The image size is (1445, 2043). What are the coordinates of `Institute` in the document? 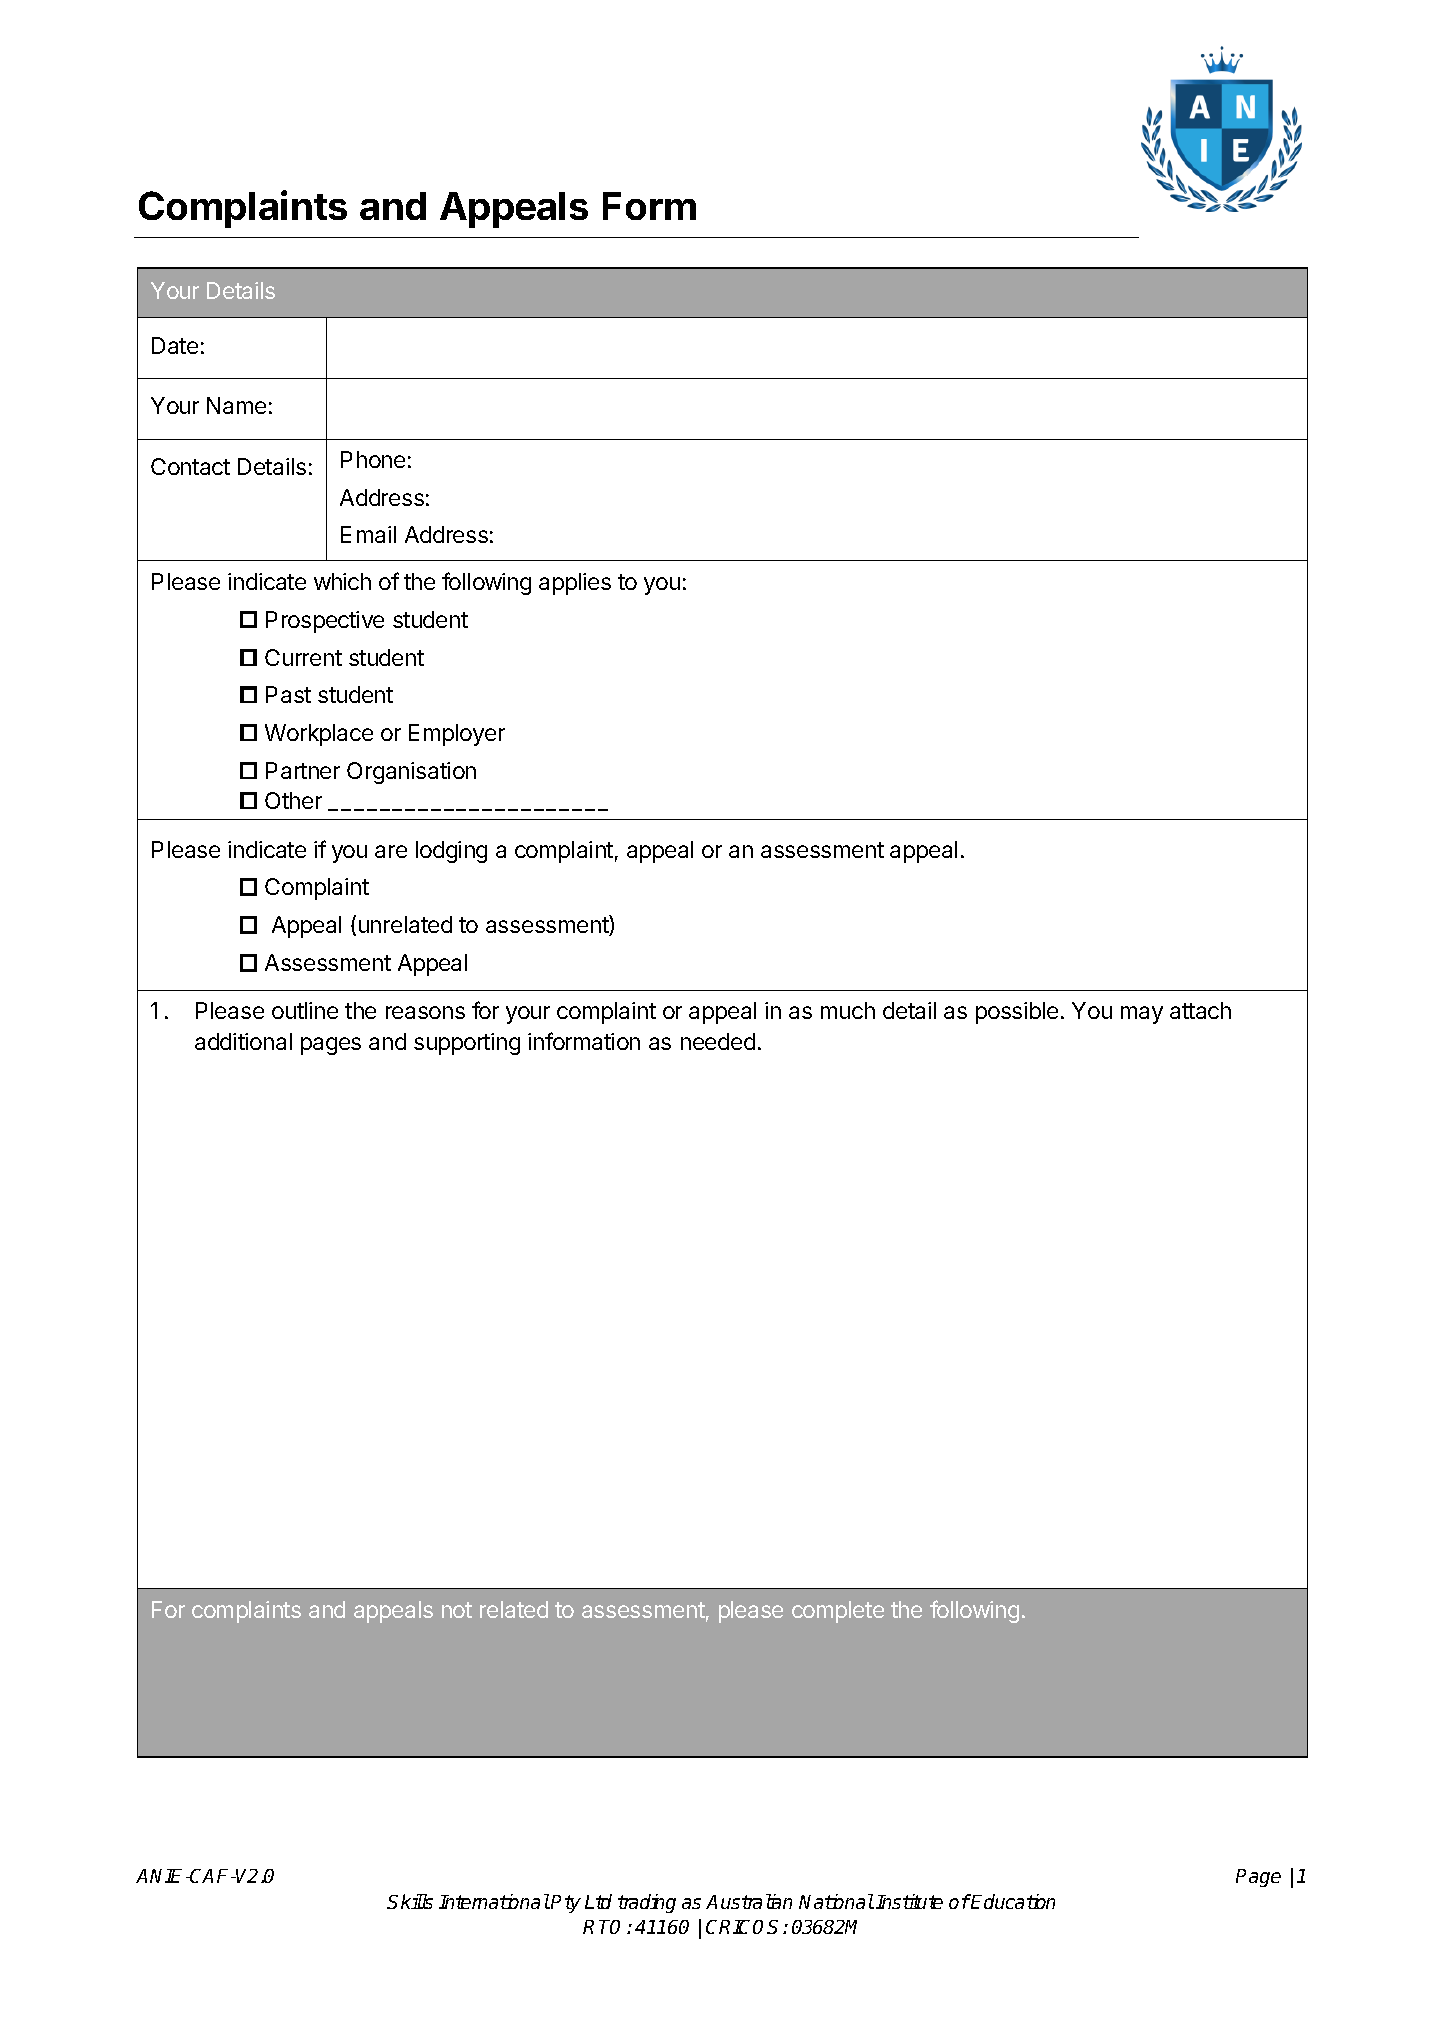 It's located at (909, 1901).
